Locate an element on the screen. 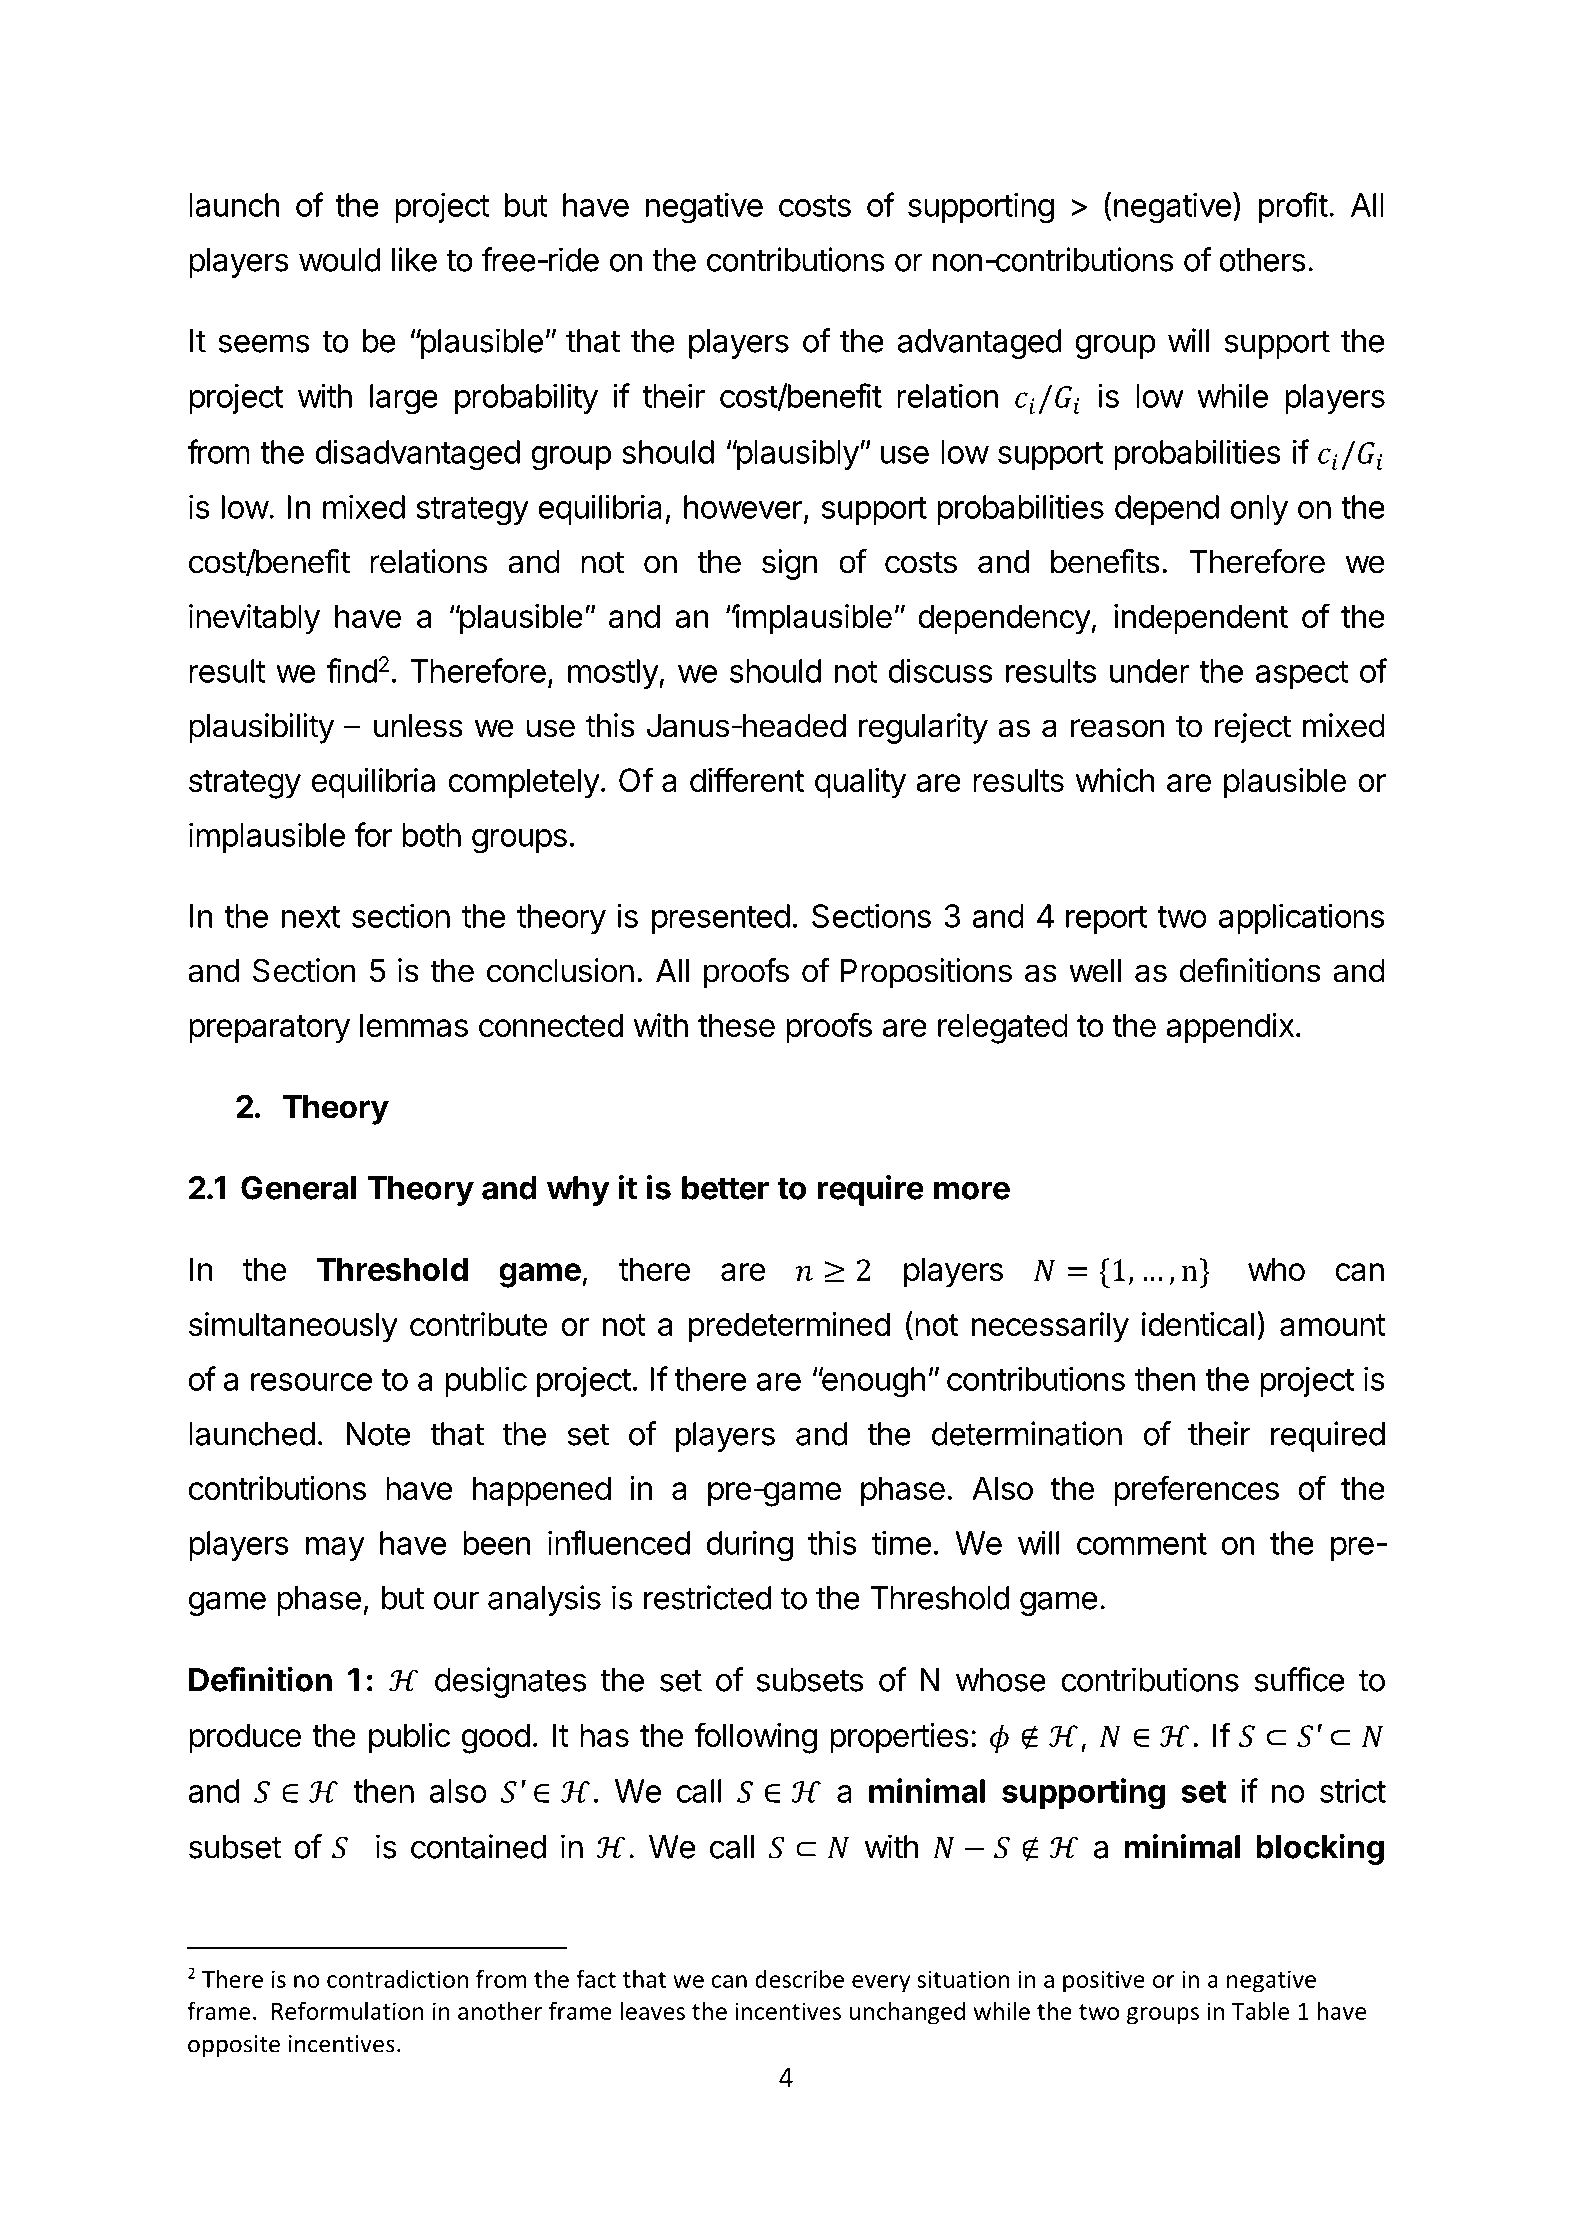 The height and width of the screenshot is (2224, 1572). different is located at coordinates (747, 779).
